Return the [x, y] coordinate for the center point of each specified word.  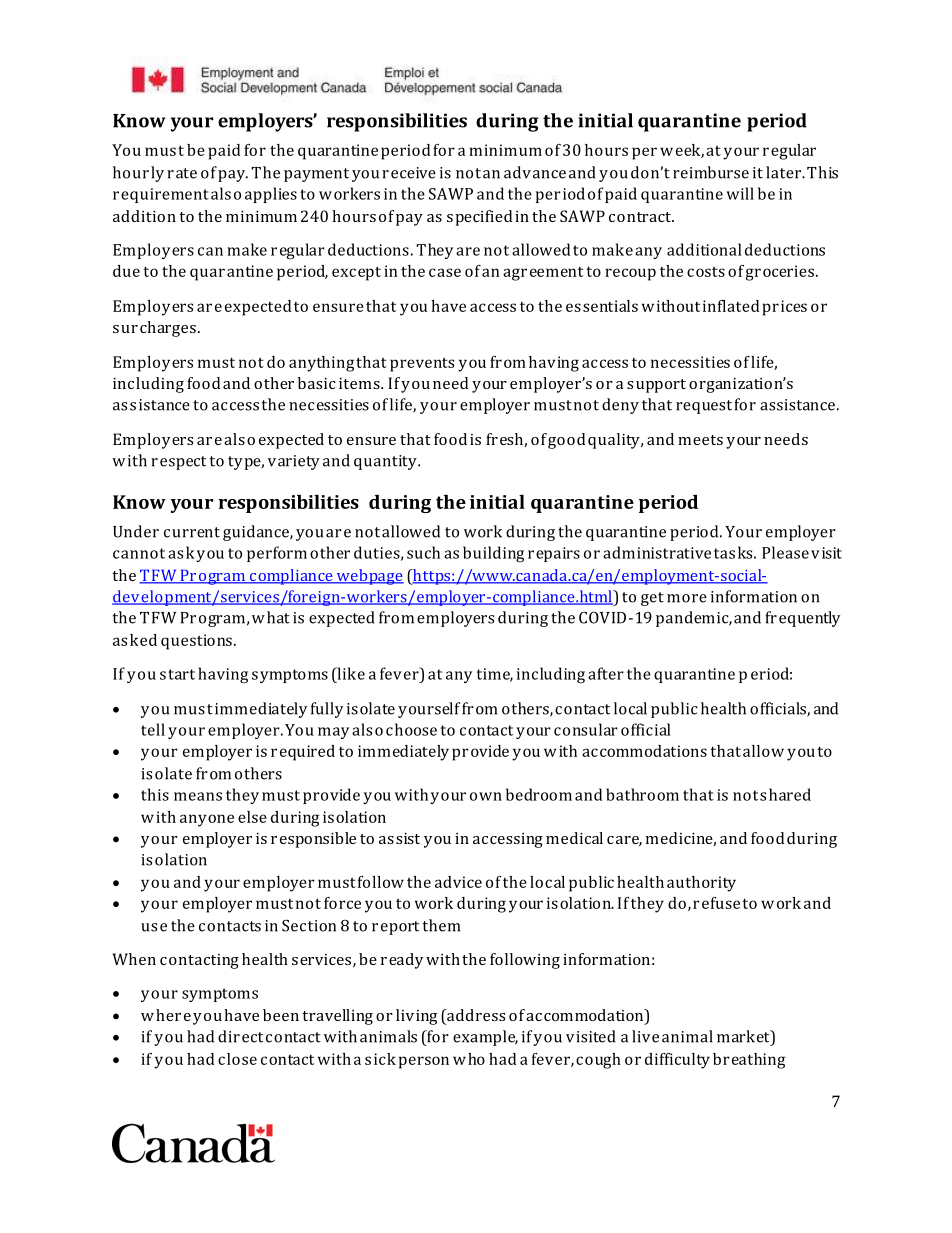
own [486, 796]
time [495, 675]
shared [785, 794]
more [687, 598]
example [485, 1038]
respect [178, 463]
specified [479, 218]
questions [196, 642]
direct [240, 1036]
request [704, 407]
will [740, 193]
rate [182, 173]
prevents [422, 365]
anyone [207, 820]
